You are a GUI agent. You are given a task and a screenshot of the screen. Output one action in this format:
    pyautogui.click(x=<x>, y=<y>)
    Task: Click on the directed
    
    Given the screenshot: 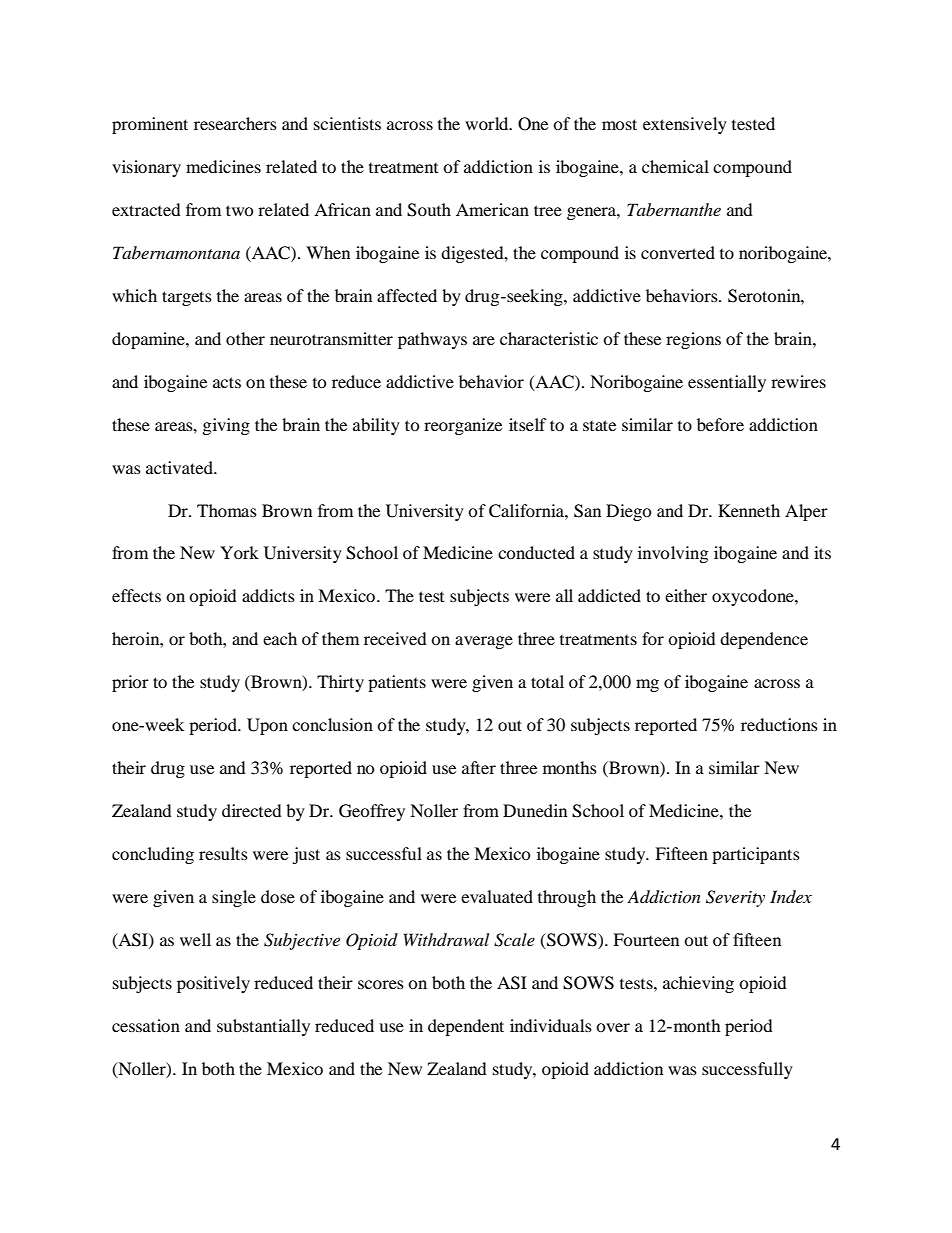 What is the action you would take?
    pyautogui.click(x=252, y=810)
